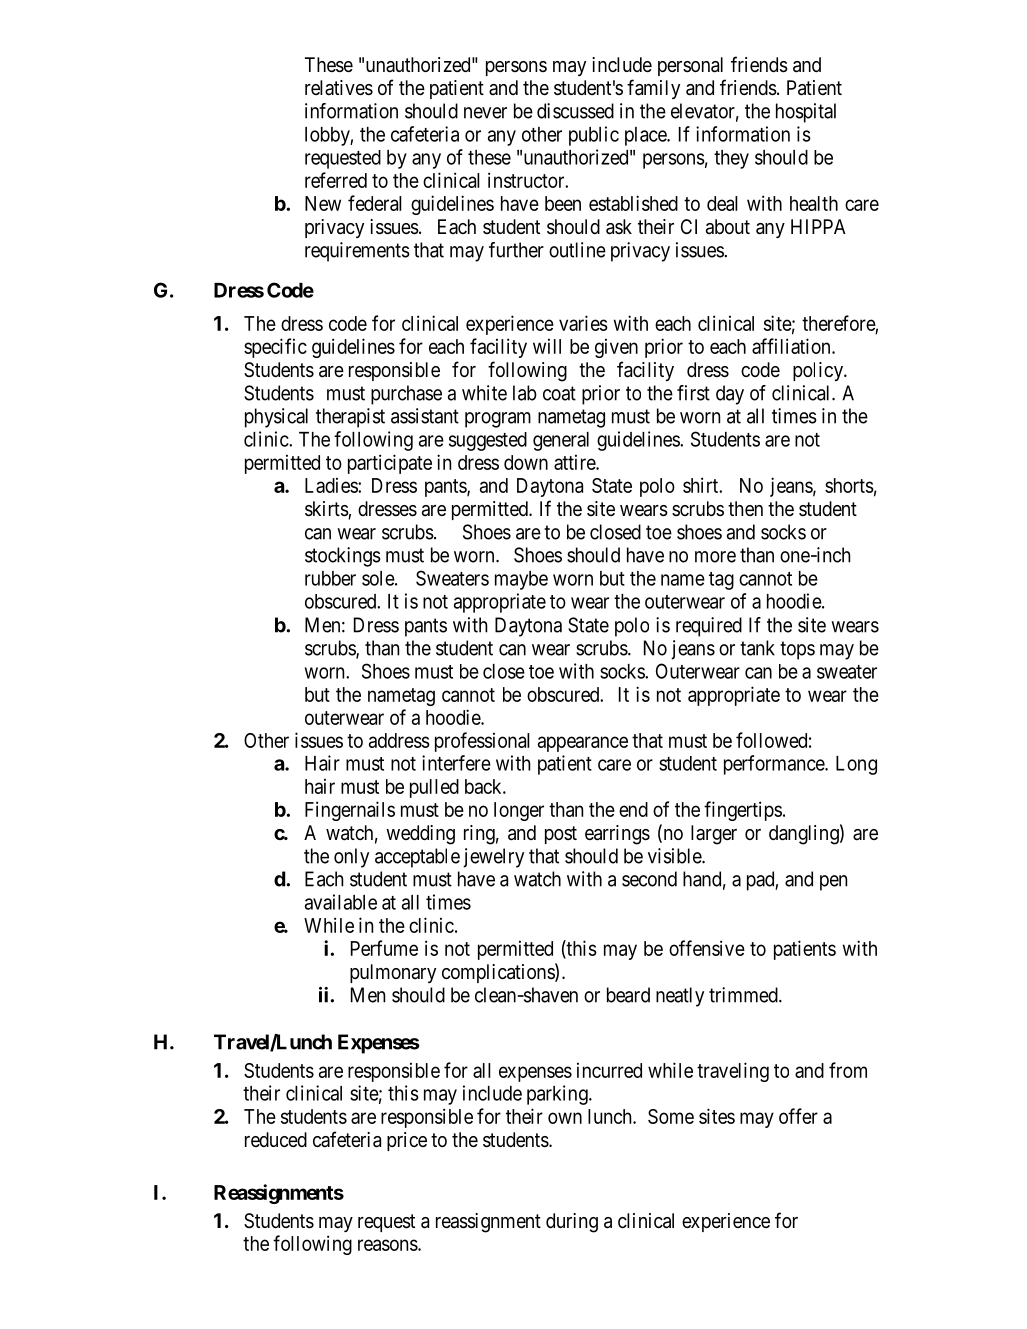 The height and width of the page is (1329, 1027). Describe the element at coordinates (351, 858) in the page. I see `only` at that location.
